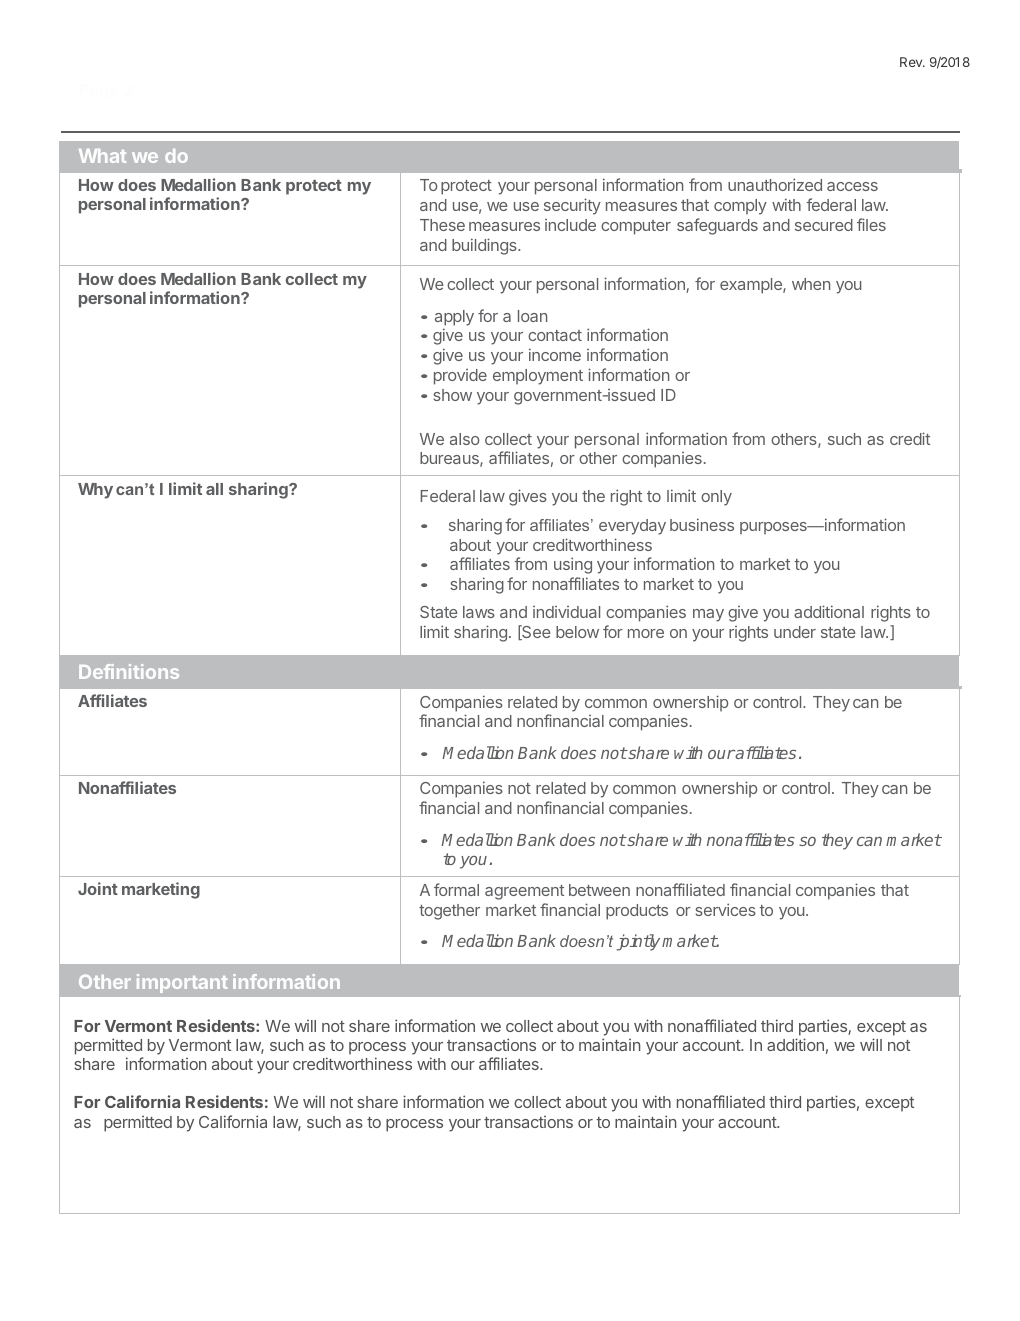  I want to click on employment, so click(538, 377).
